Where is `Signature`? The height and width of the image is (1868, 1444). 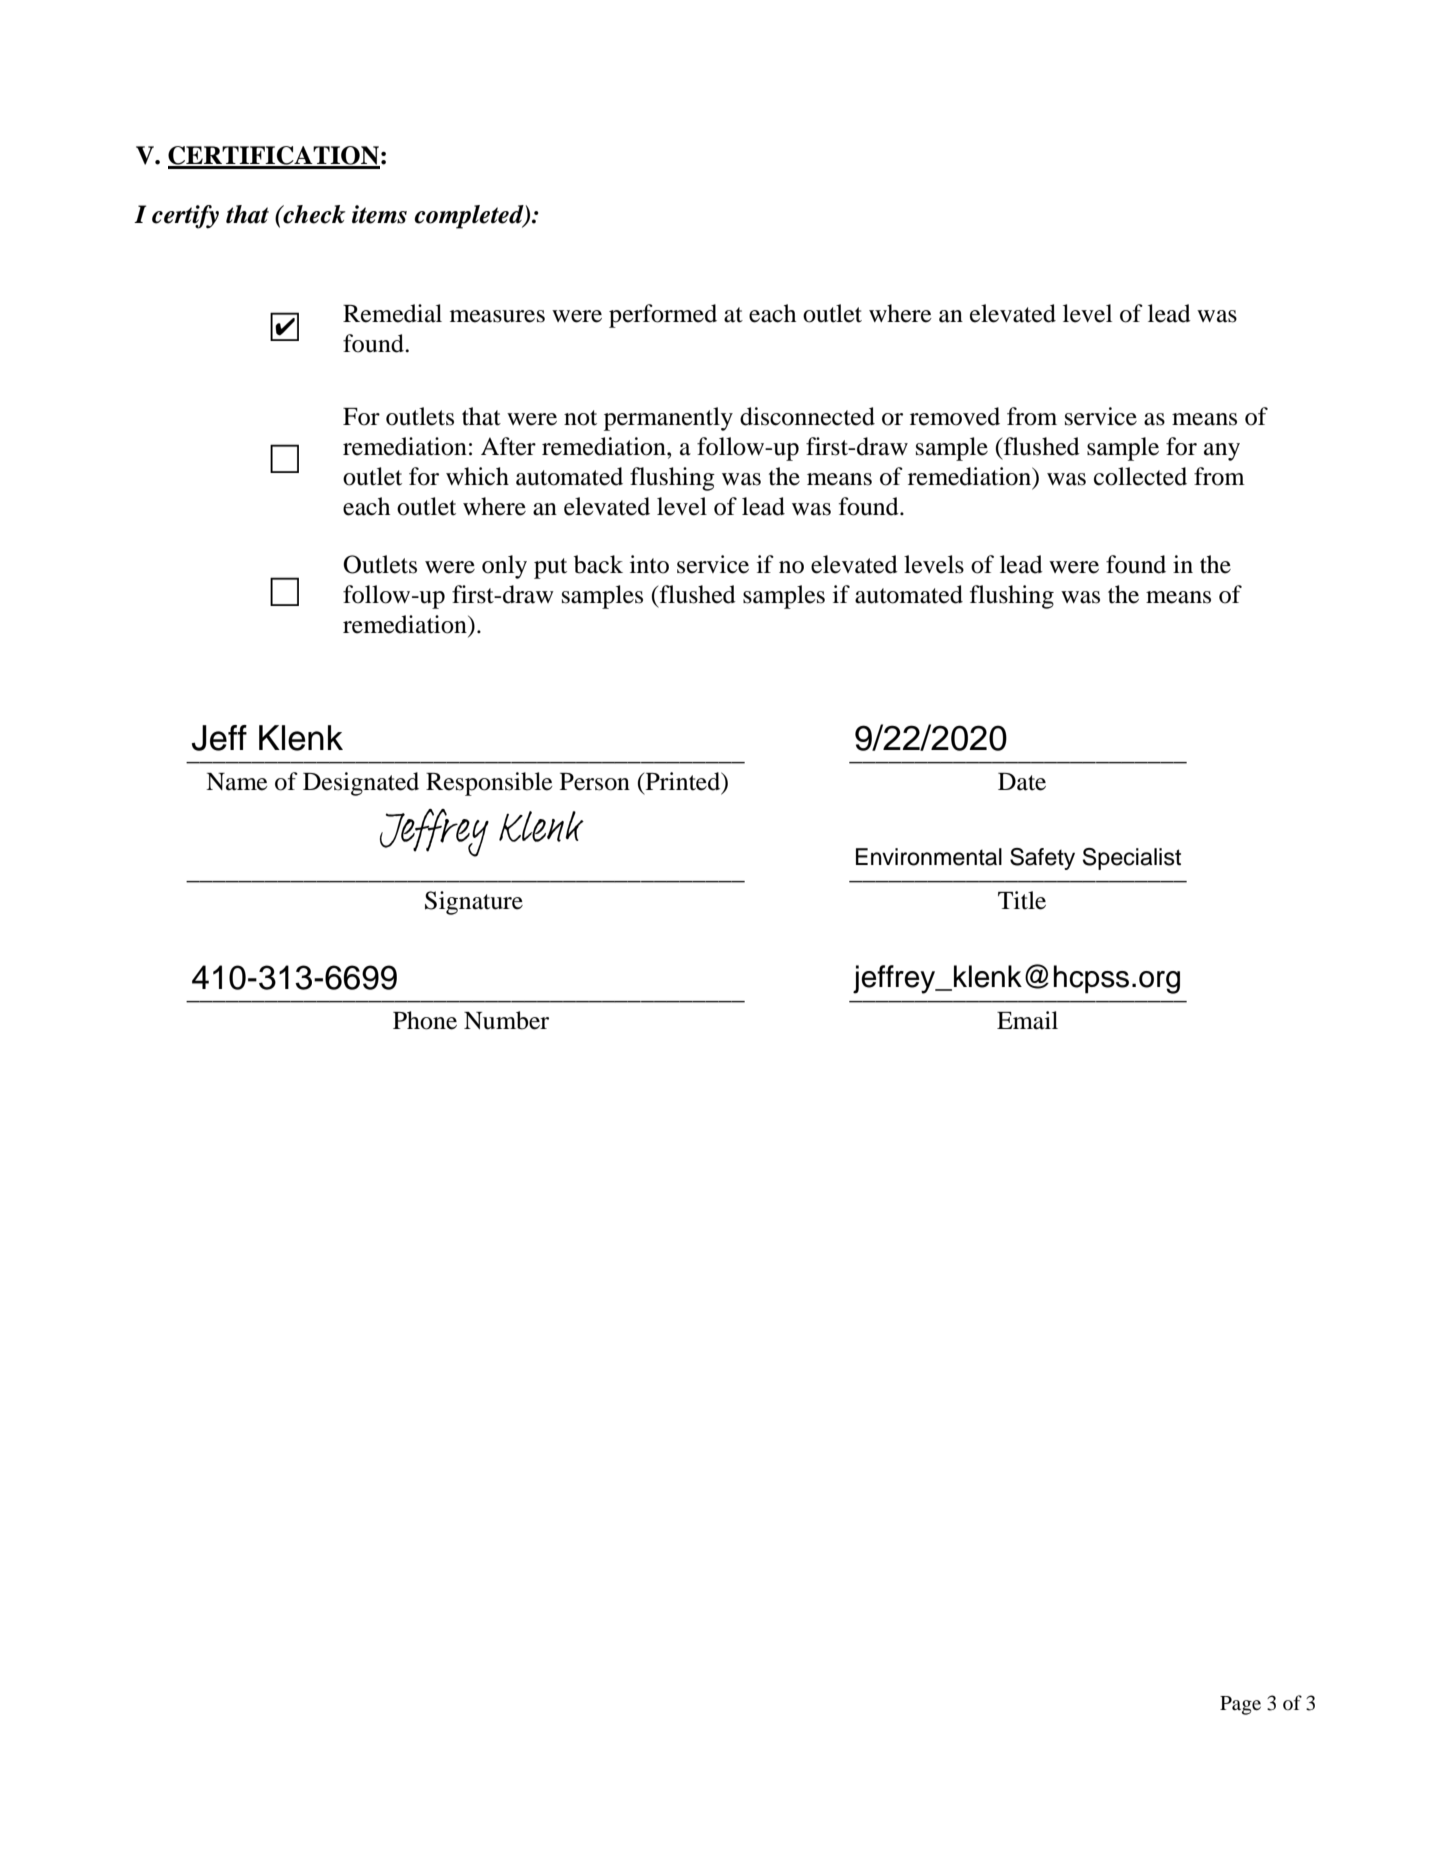 Signature is located at coordinates (474, 903).
